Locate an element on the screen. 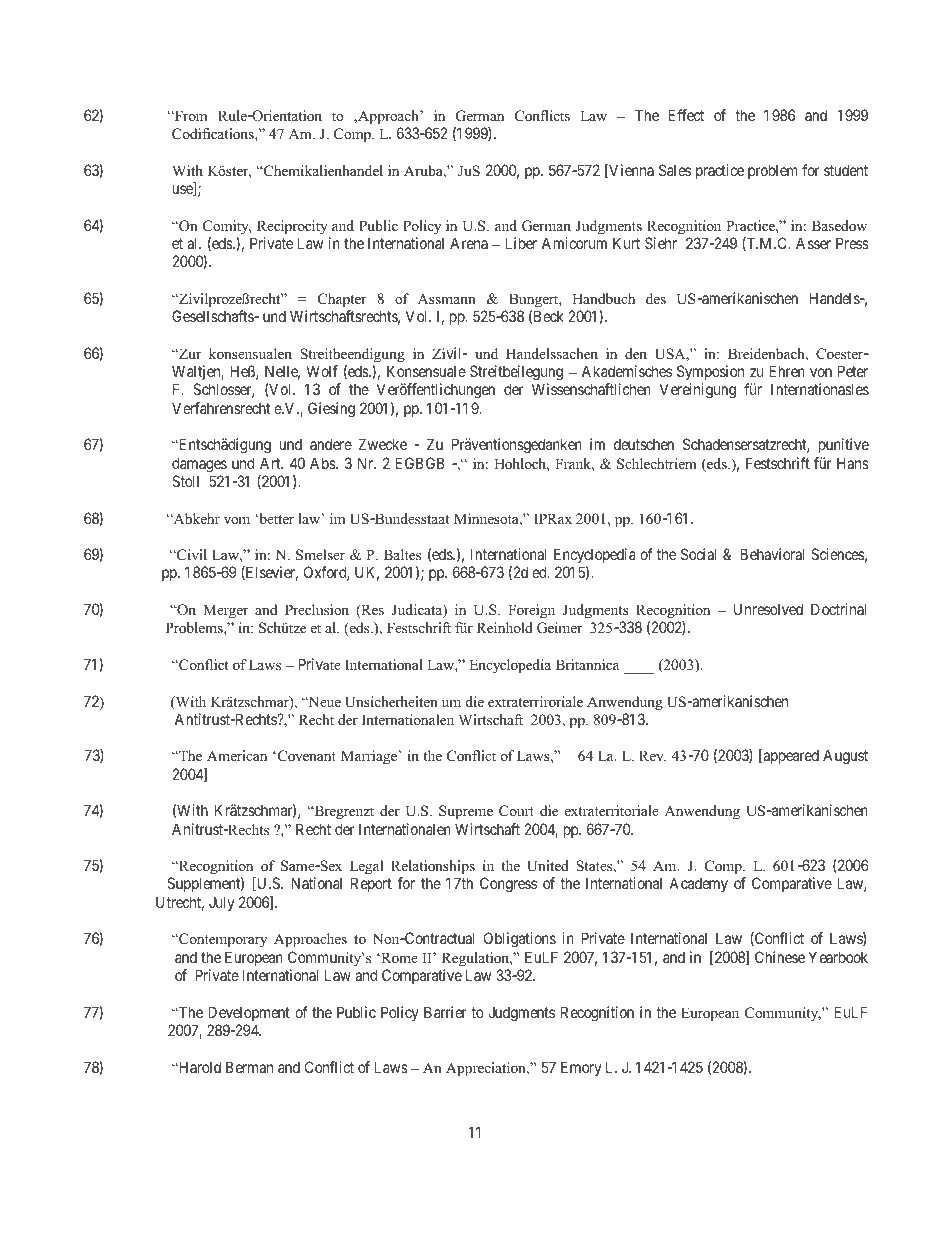 This screenshot has height=1233, width=952. Court is located at coordinates (516, 811).
